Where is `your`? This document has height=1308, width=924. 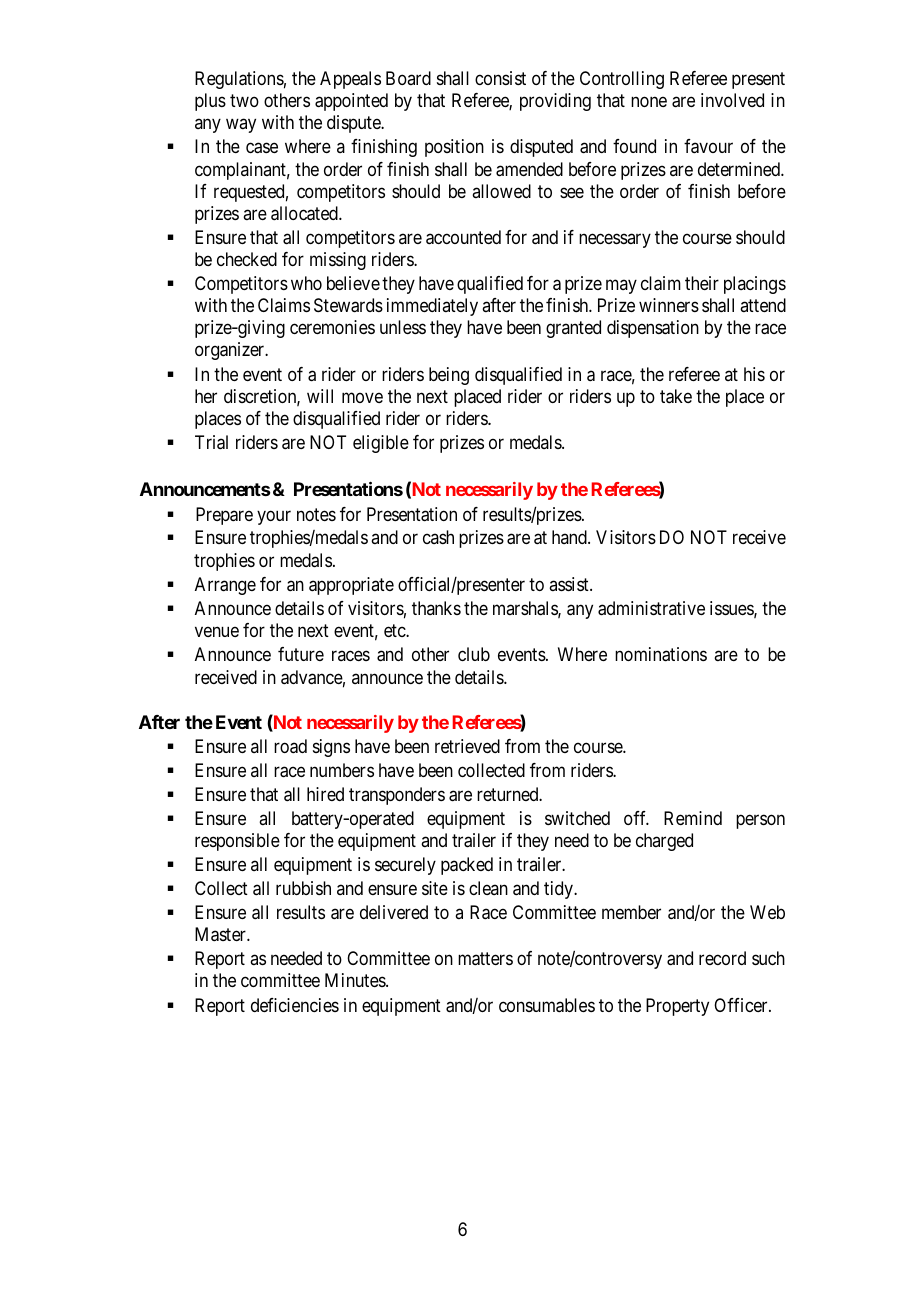
your is located at coordinates (274, 517).
